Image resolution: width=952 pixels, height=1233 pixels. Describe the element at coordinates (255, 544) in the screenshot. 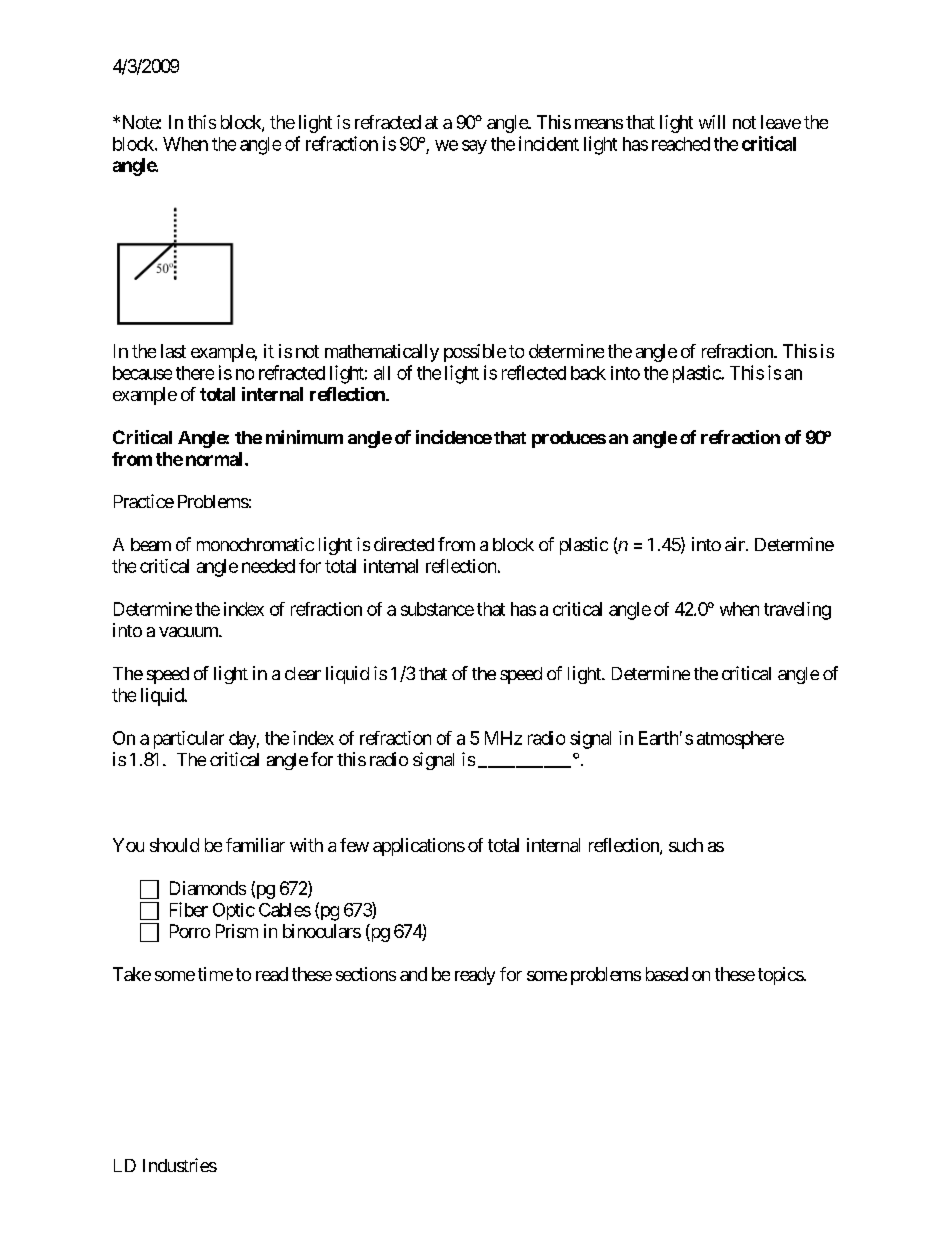

I see `monochromatic` at that location.
